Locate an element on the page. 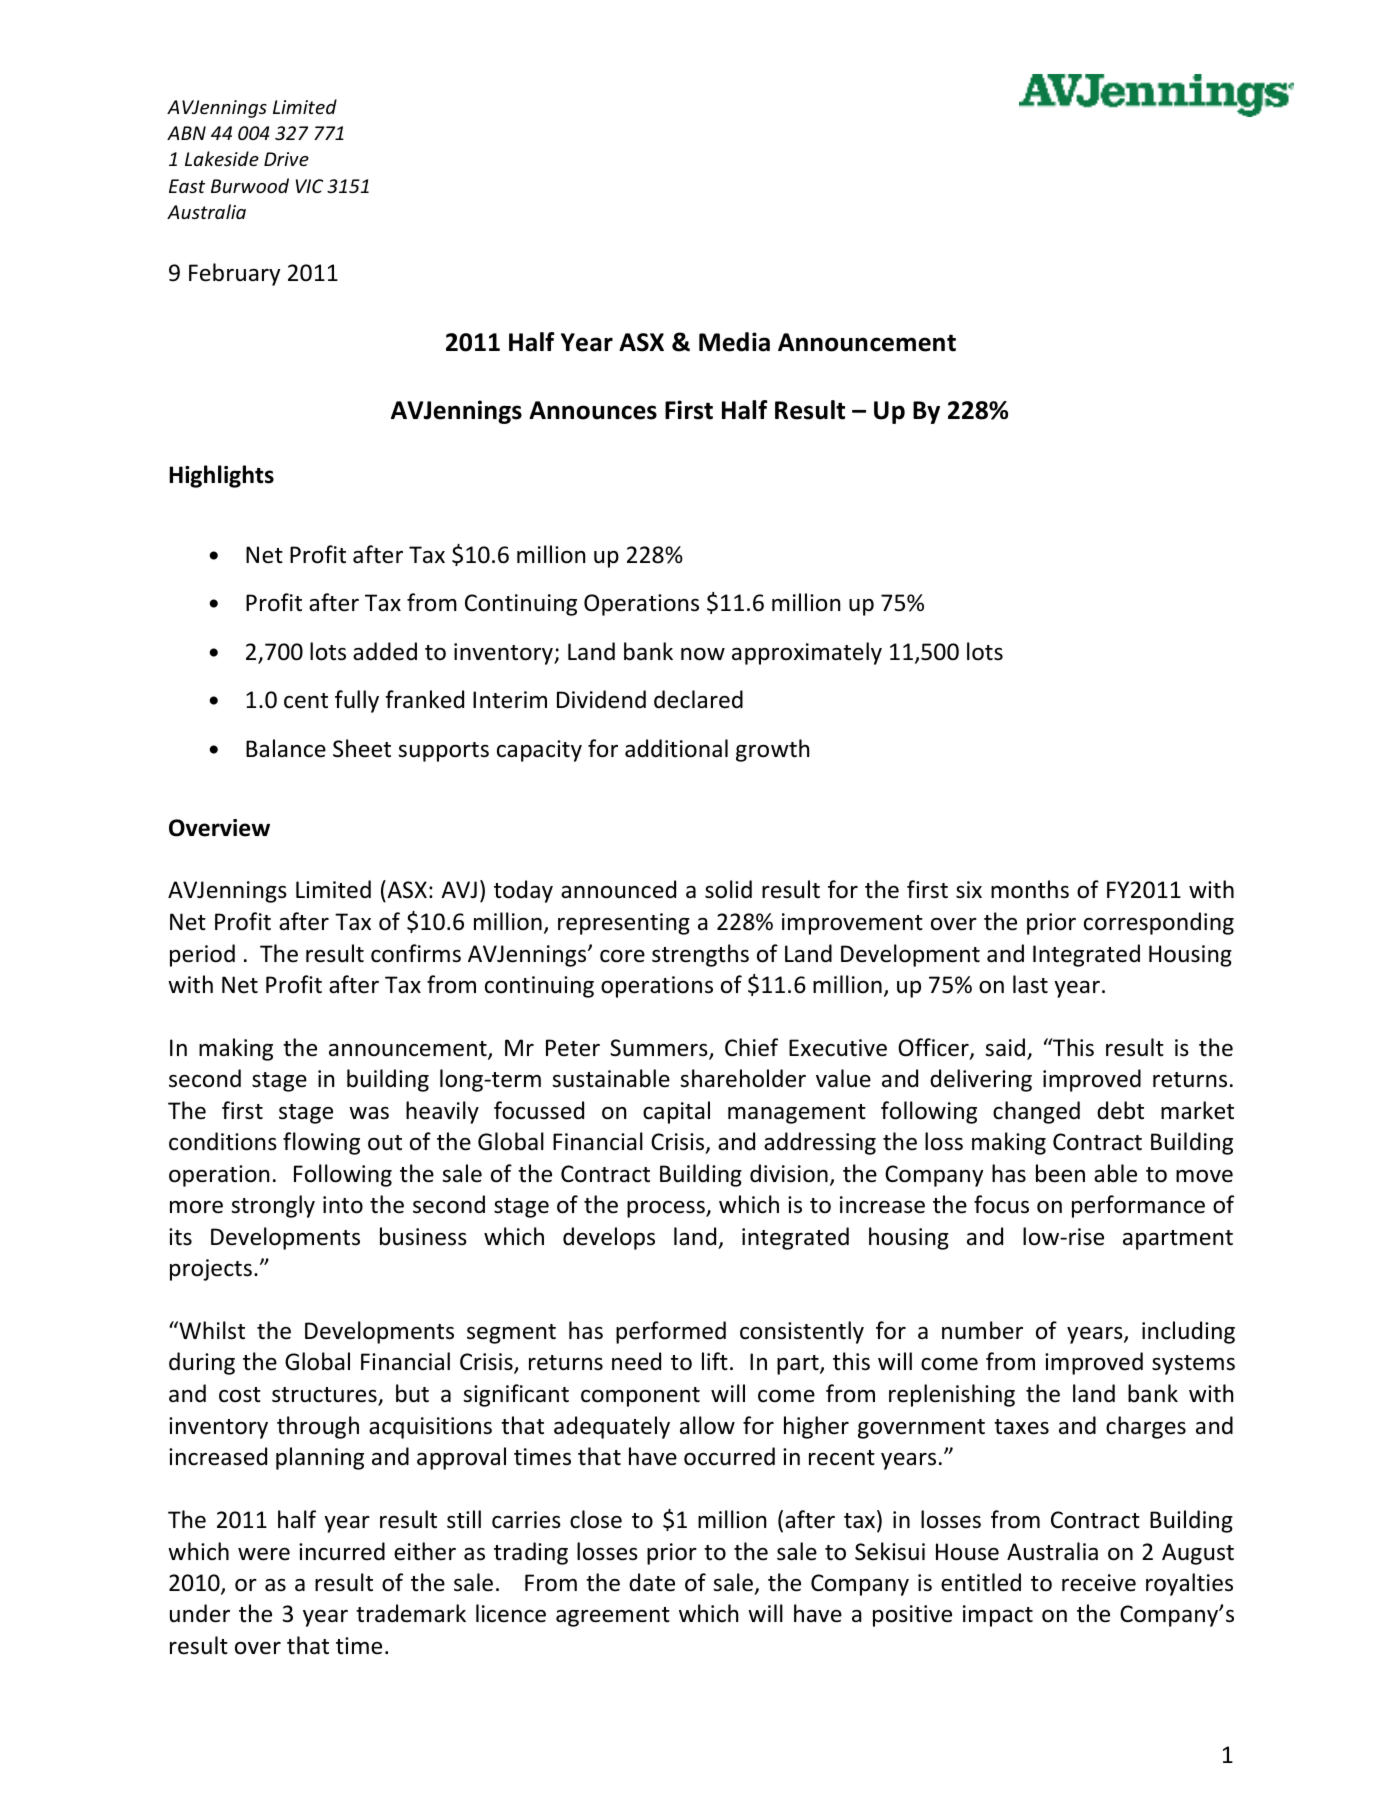 The image size is (1399, 1810). now is located at coordinates (703, 654).
